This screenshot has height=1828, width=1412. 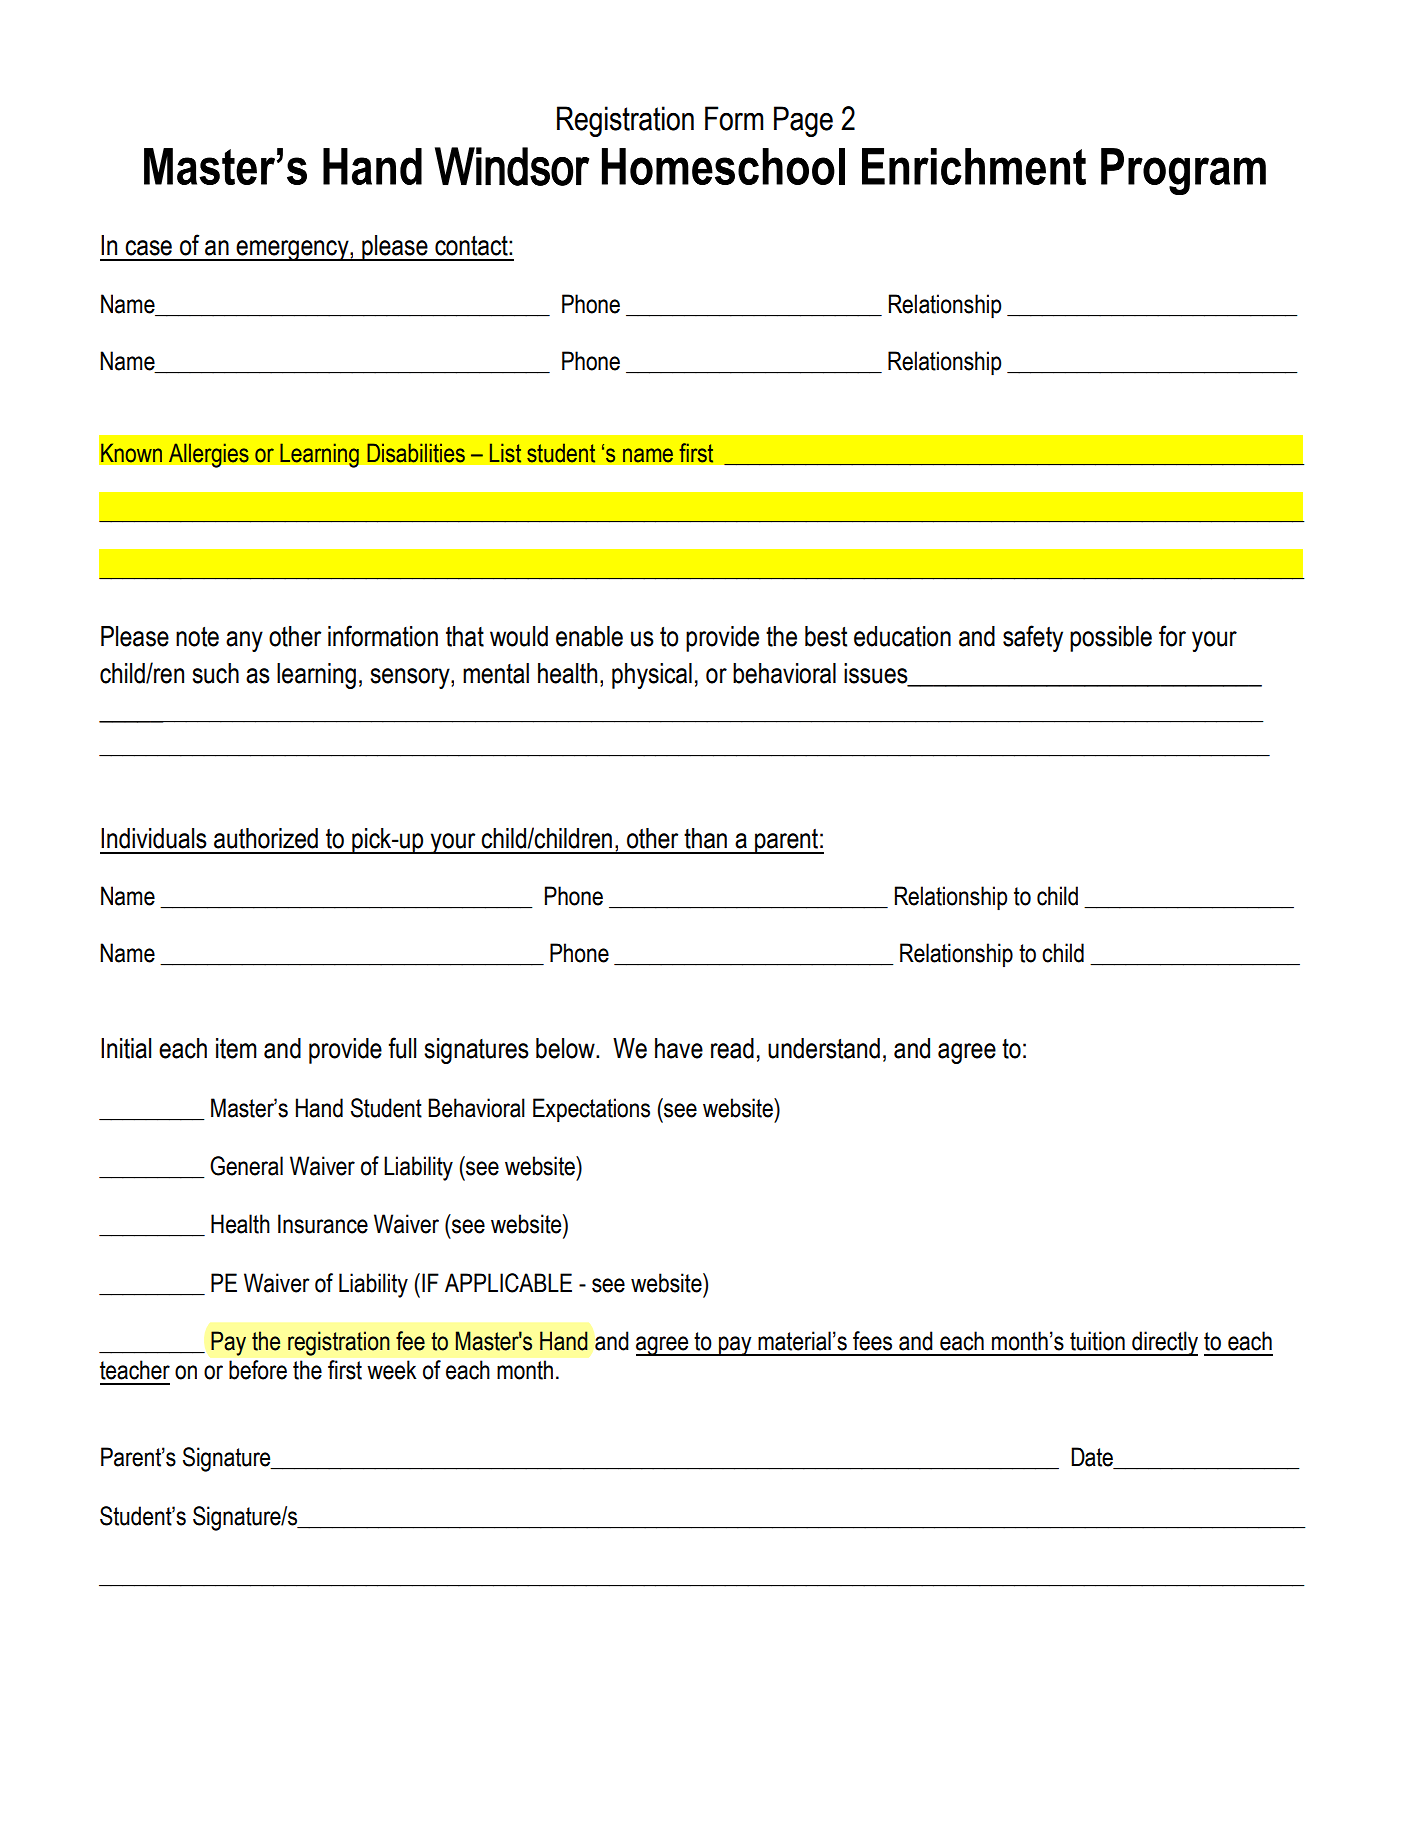 I want to click on case, so click(x=148, y=248).
